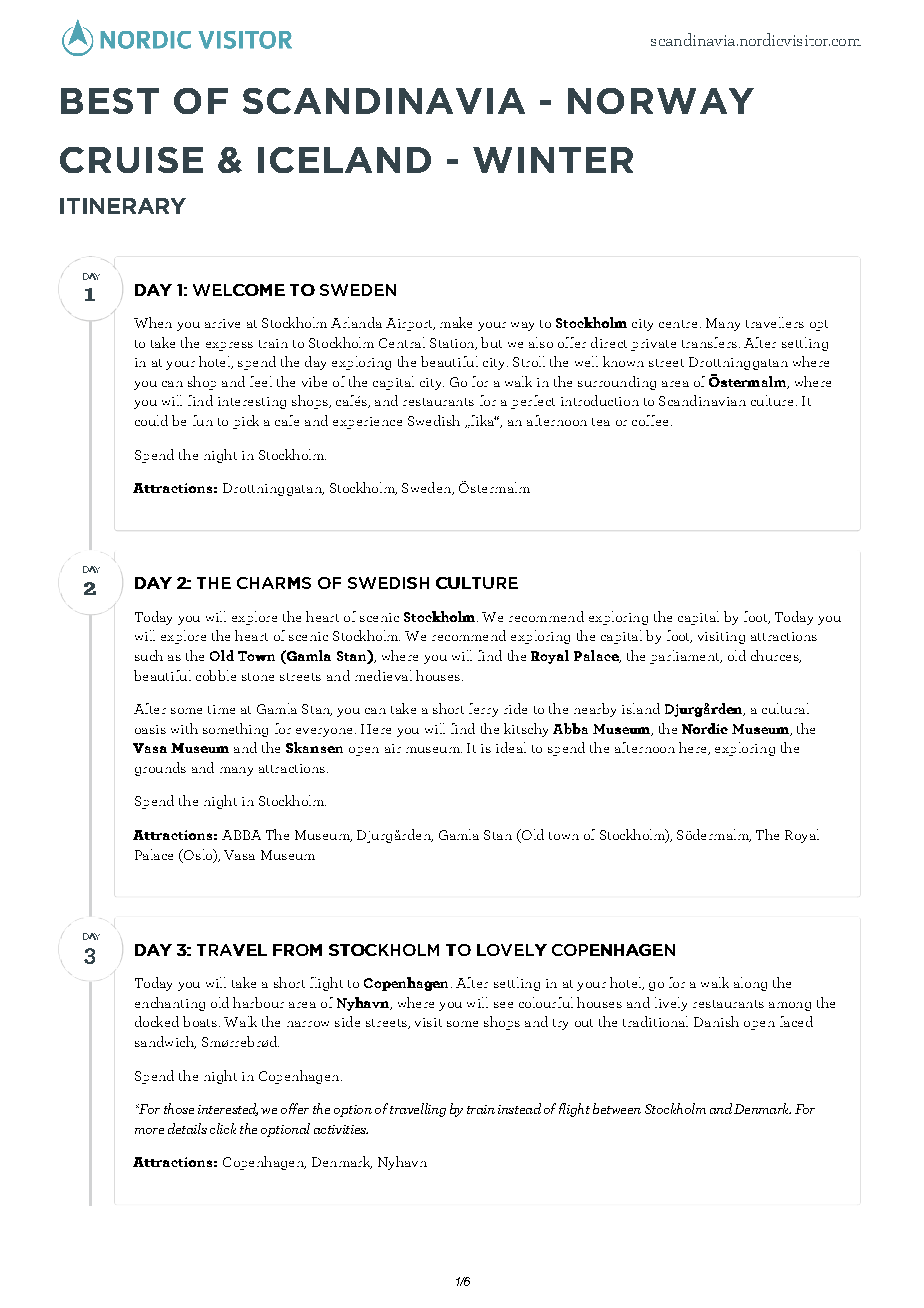 The width and height of the screenshot is (924, 1308). Describe the element at coordinates (367, 423) in the screenshot. I see `experience` at that location.
